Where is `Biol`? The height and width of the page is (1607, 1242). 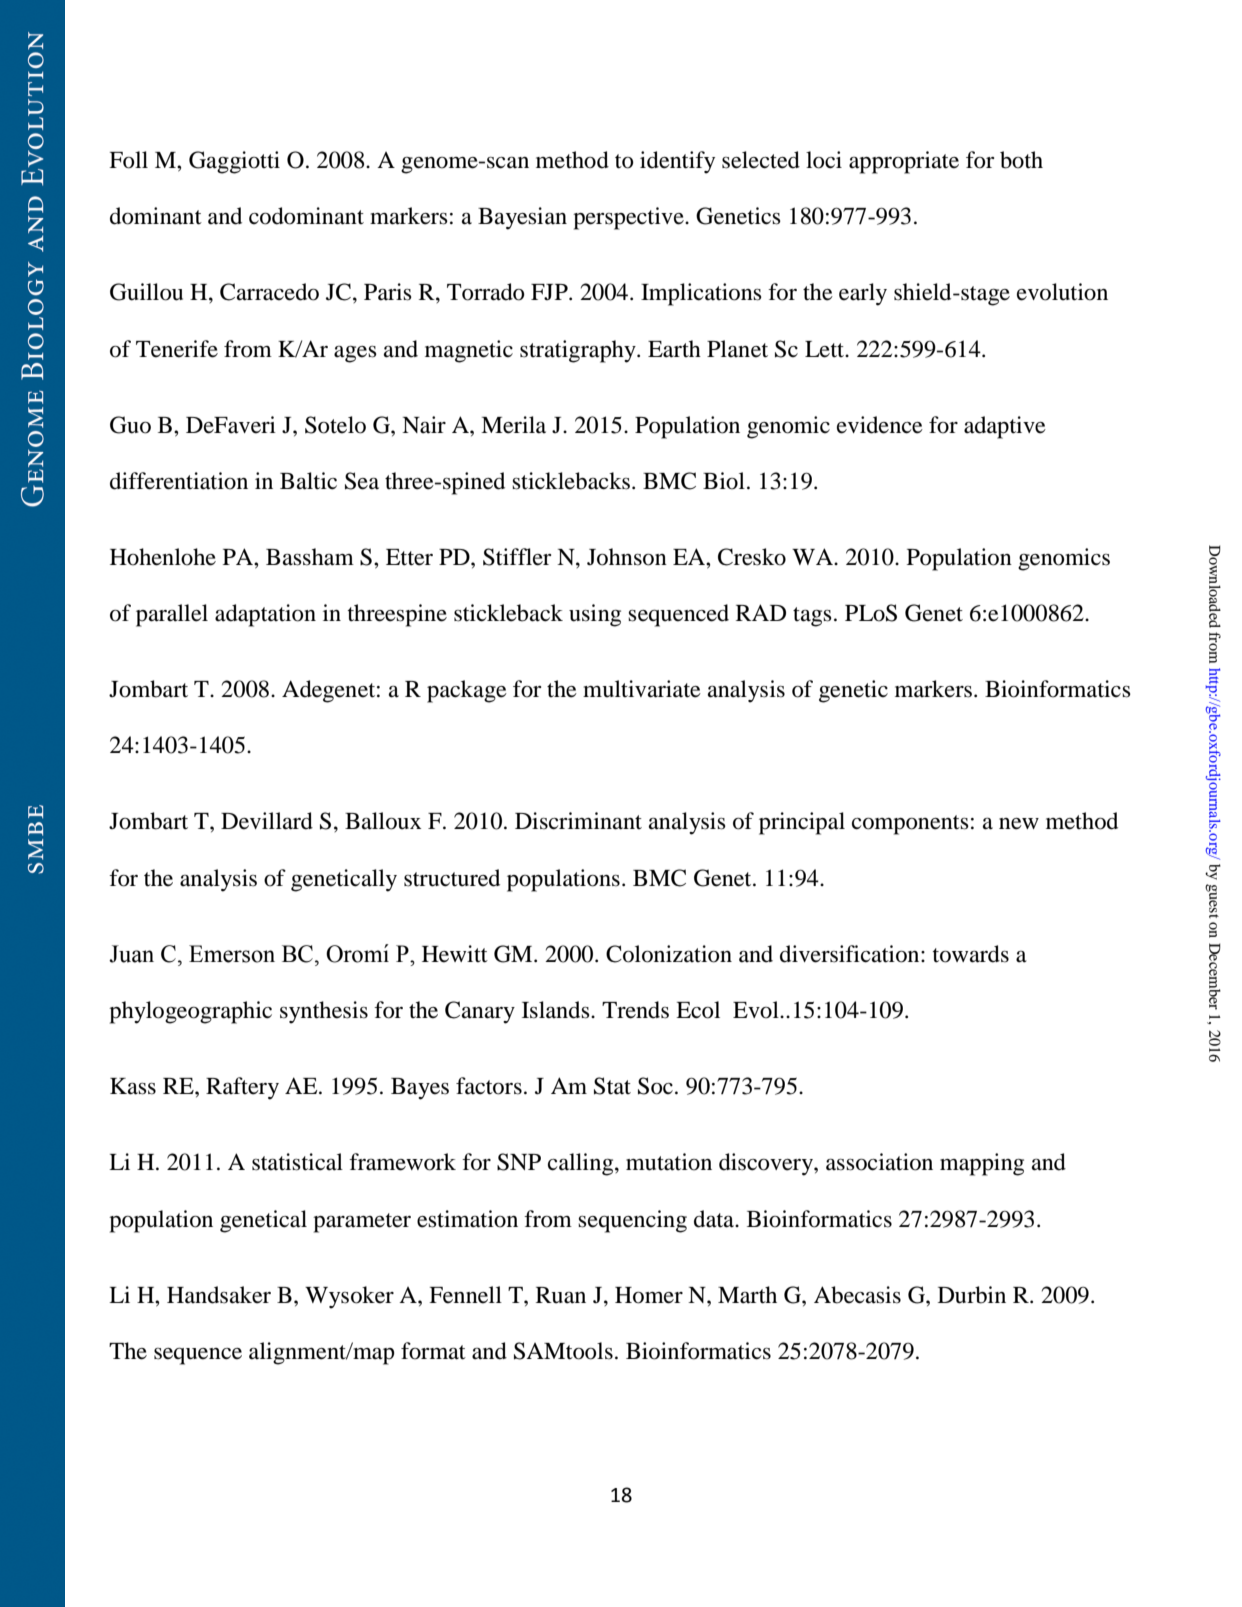 Biol is located at coordinates (724, 481).
